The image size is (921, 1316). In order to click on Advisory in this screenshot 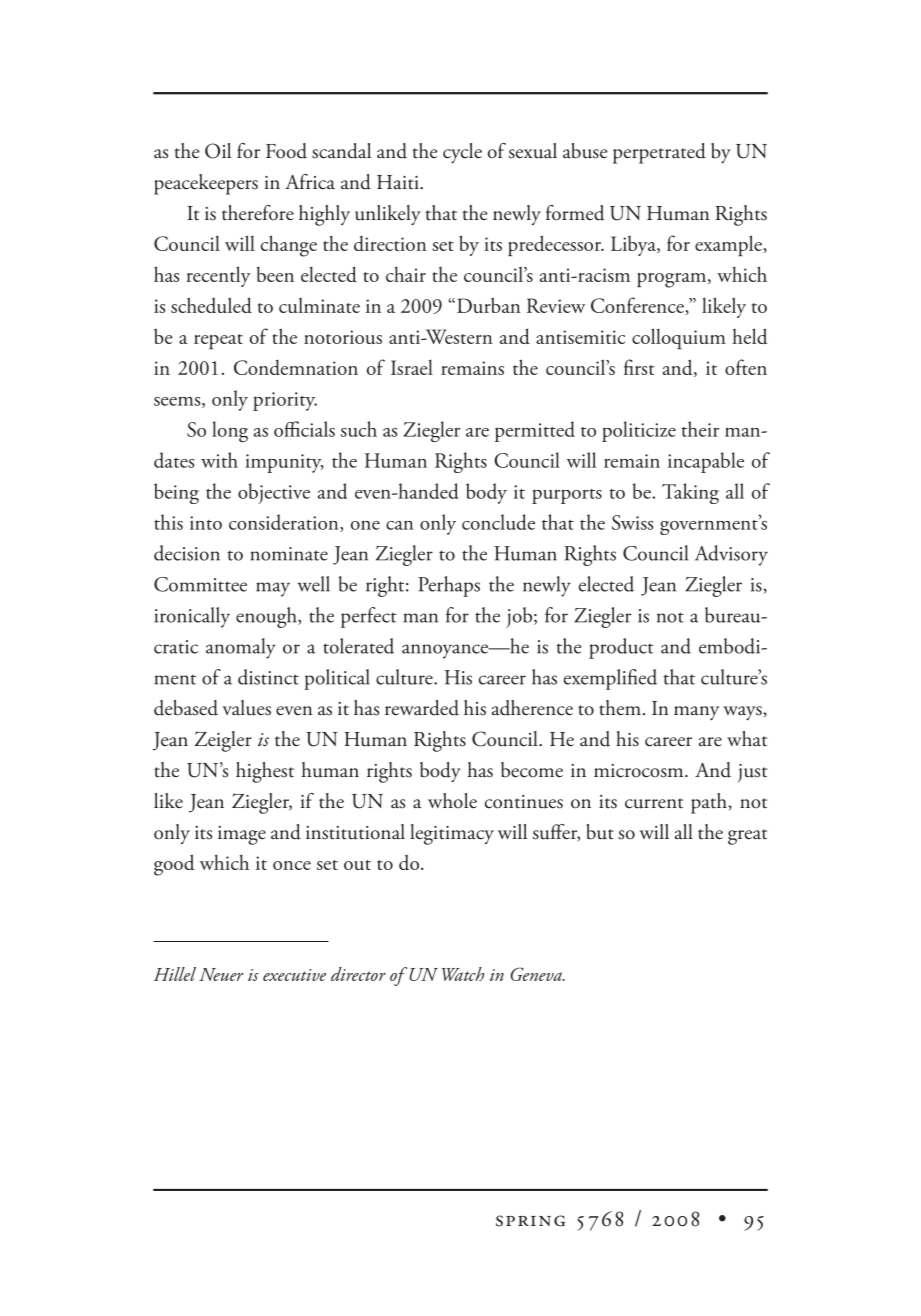, I will do `click(731, 555)`.
